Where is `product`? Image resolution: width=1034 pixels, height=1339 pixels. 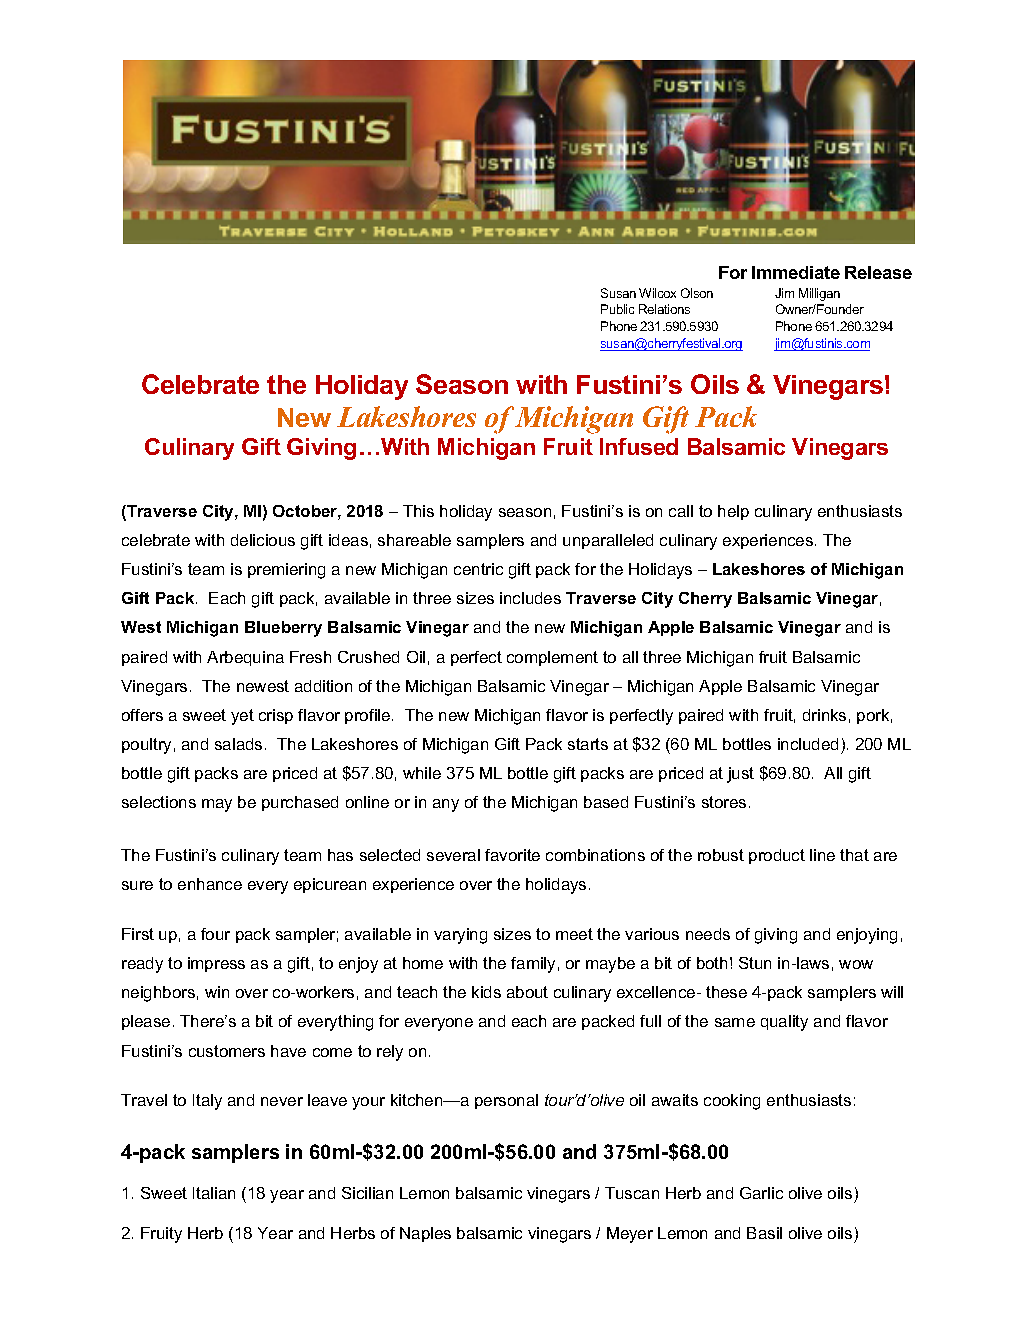
product is located at coordinates (777, 856).
